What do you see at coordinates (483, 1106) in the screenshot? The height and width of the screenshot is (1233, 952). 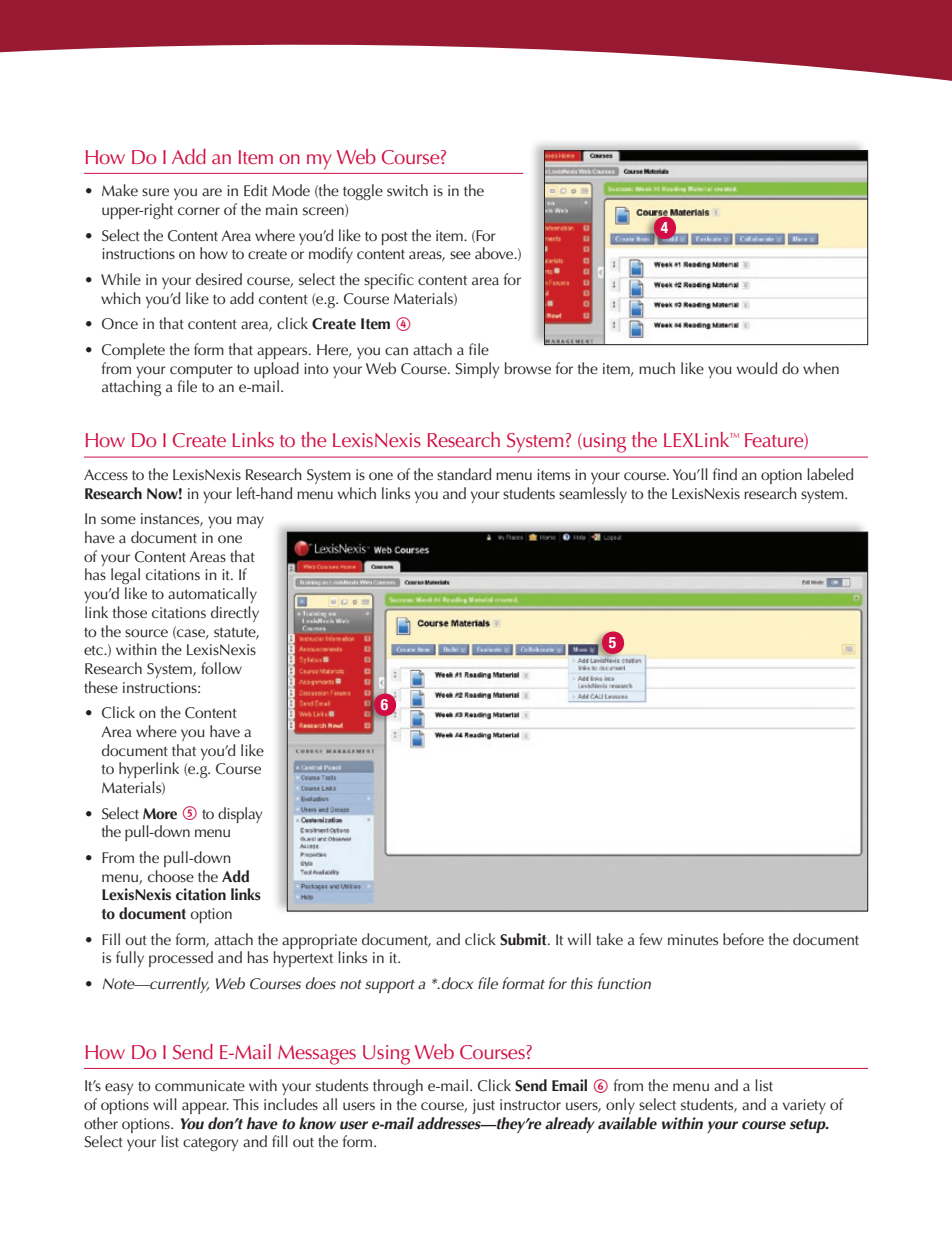 I see `just` at bounding box center [483, 1106].
